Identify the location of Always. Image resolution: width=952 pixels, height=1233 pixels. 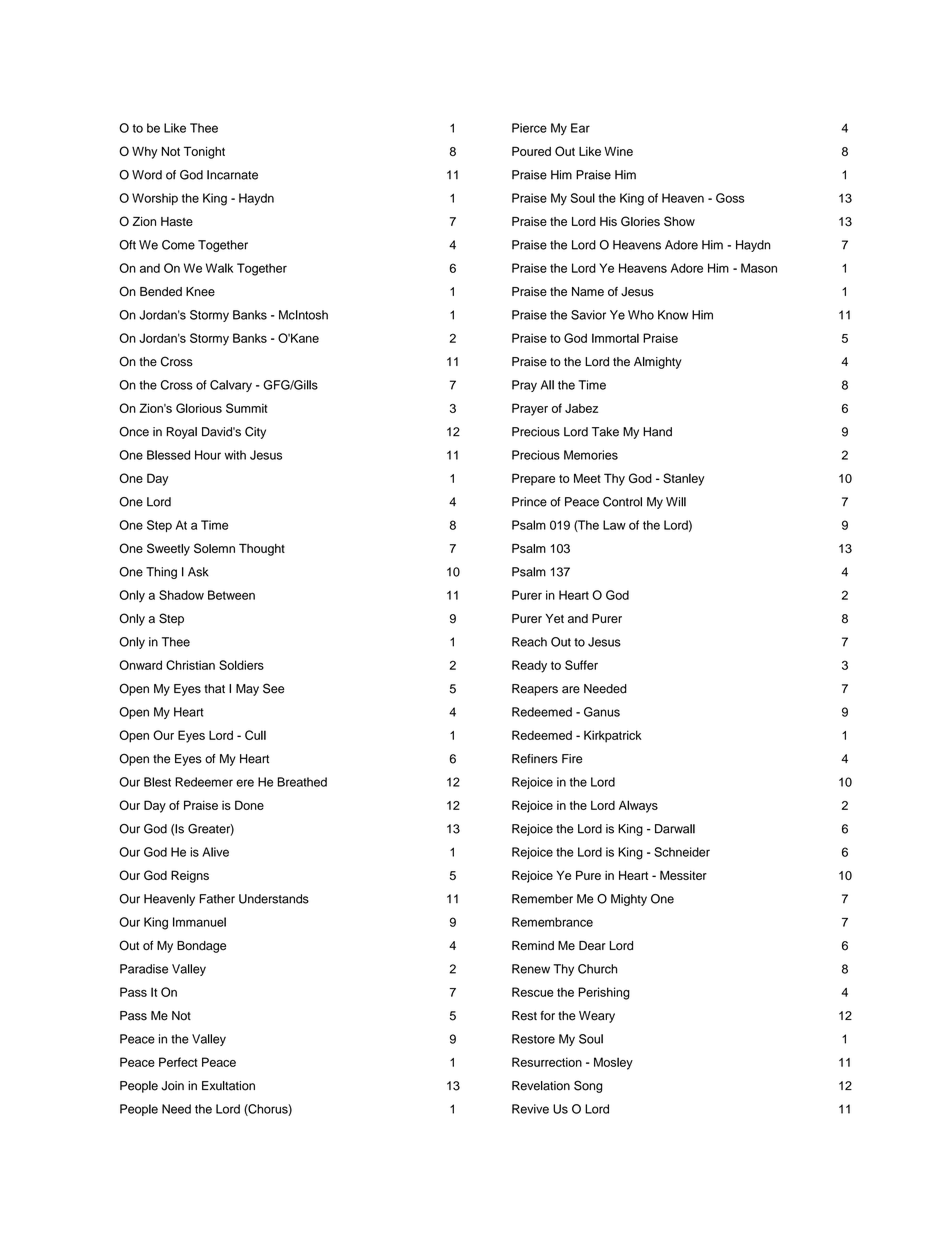
(638, 806).
